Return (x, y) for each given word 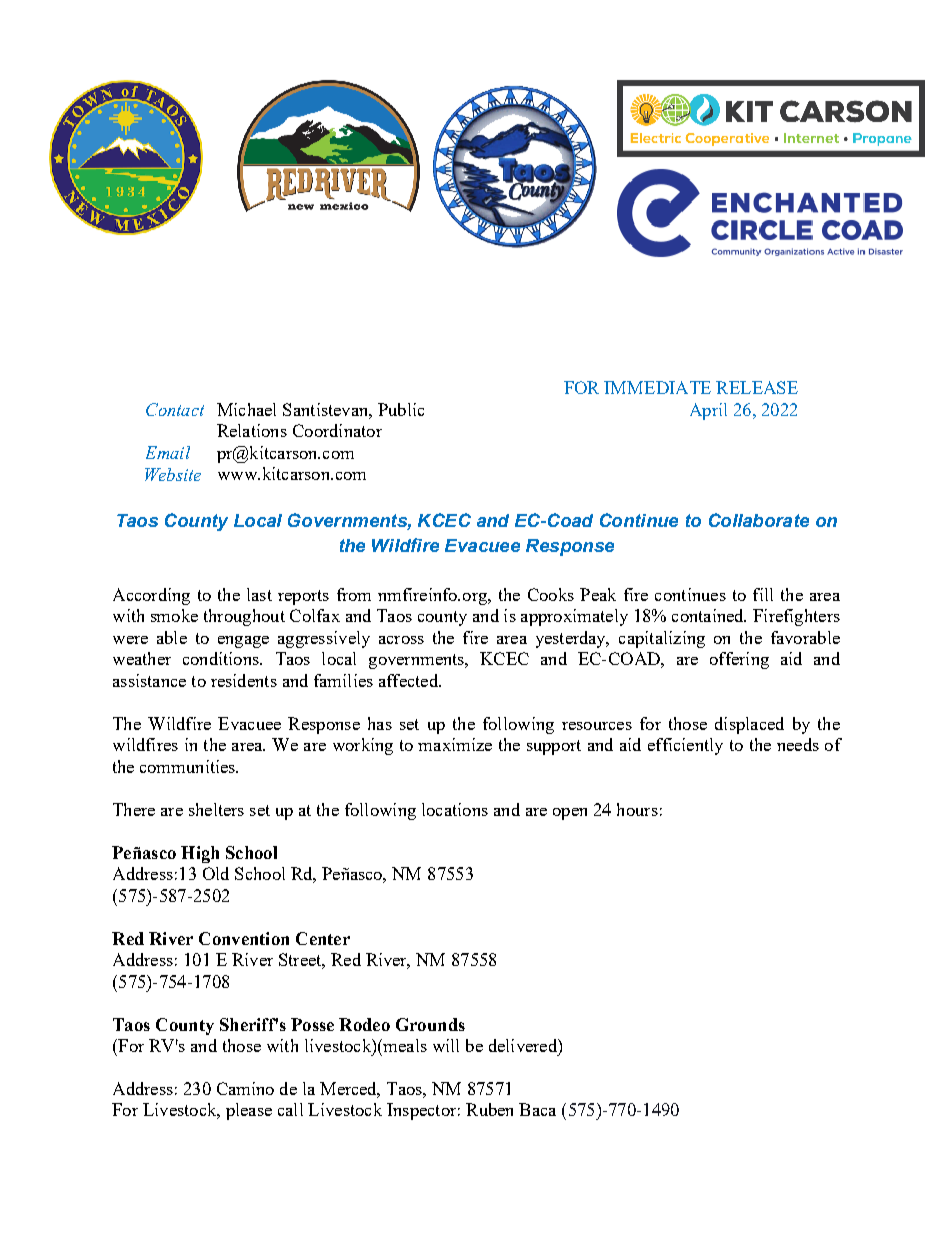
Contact (175, 409)
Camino (245, 1088)
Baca (537, 1109)
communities (189, 766)
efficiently (685, 746)
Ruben (489, 1109)
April (708, 411)
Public (401, 409)
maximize (455, 744)
